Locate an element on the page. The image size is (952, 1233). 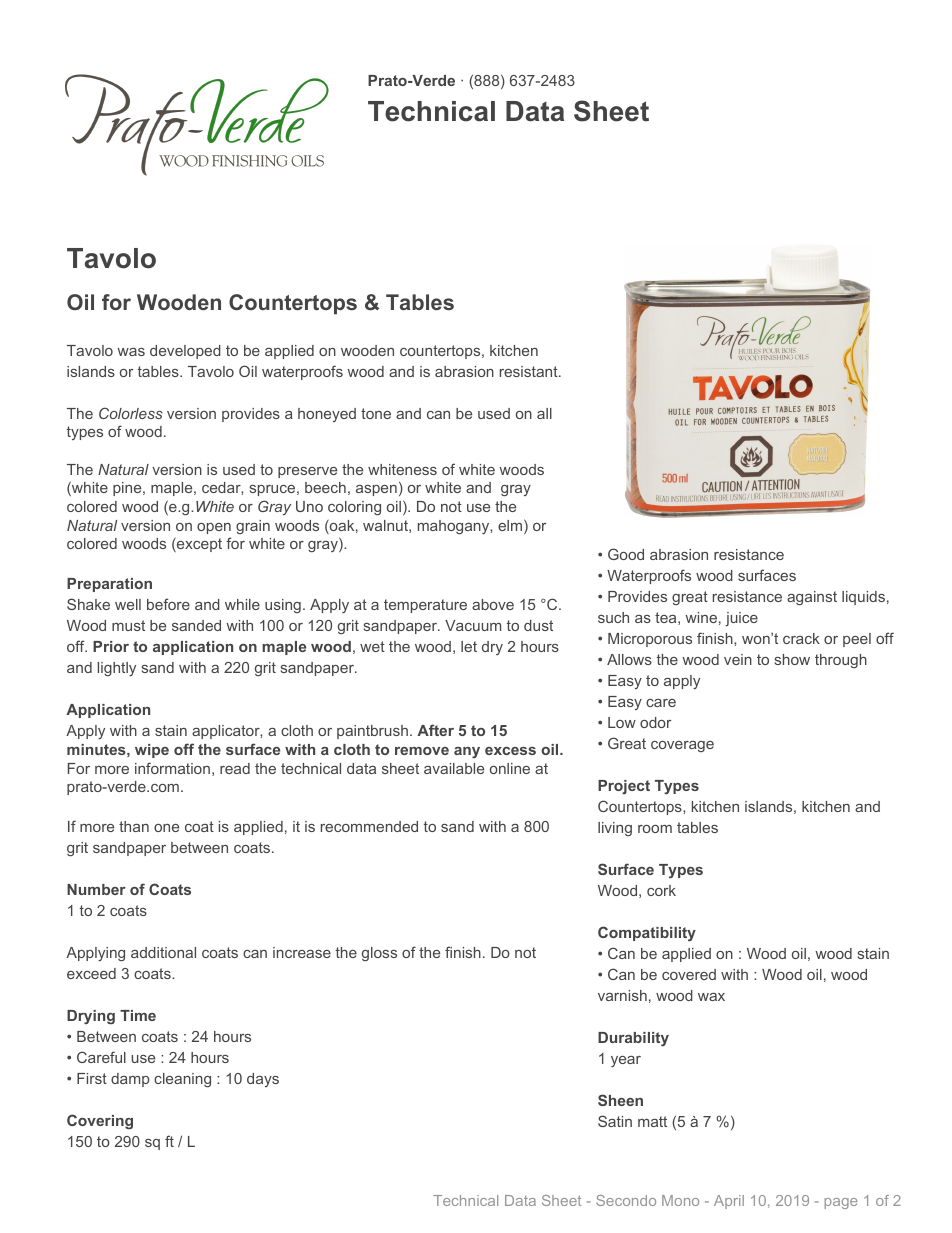
information is located at coordinates (172, 768).
